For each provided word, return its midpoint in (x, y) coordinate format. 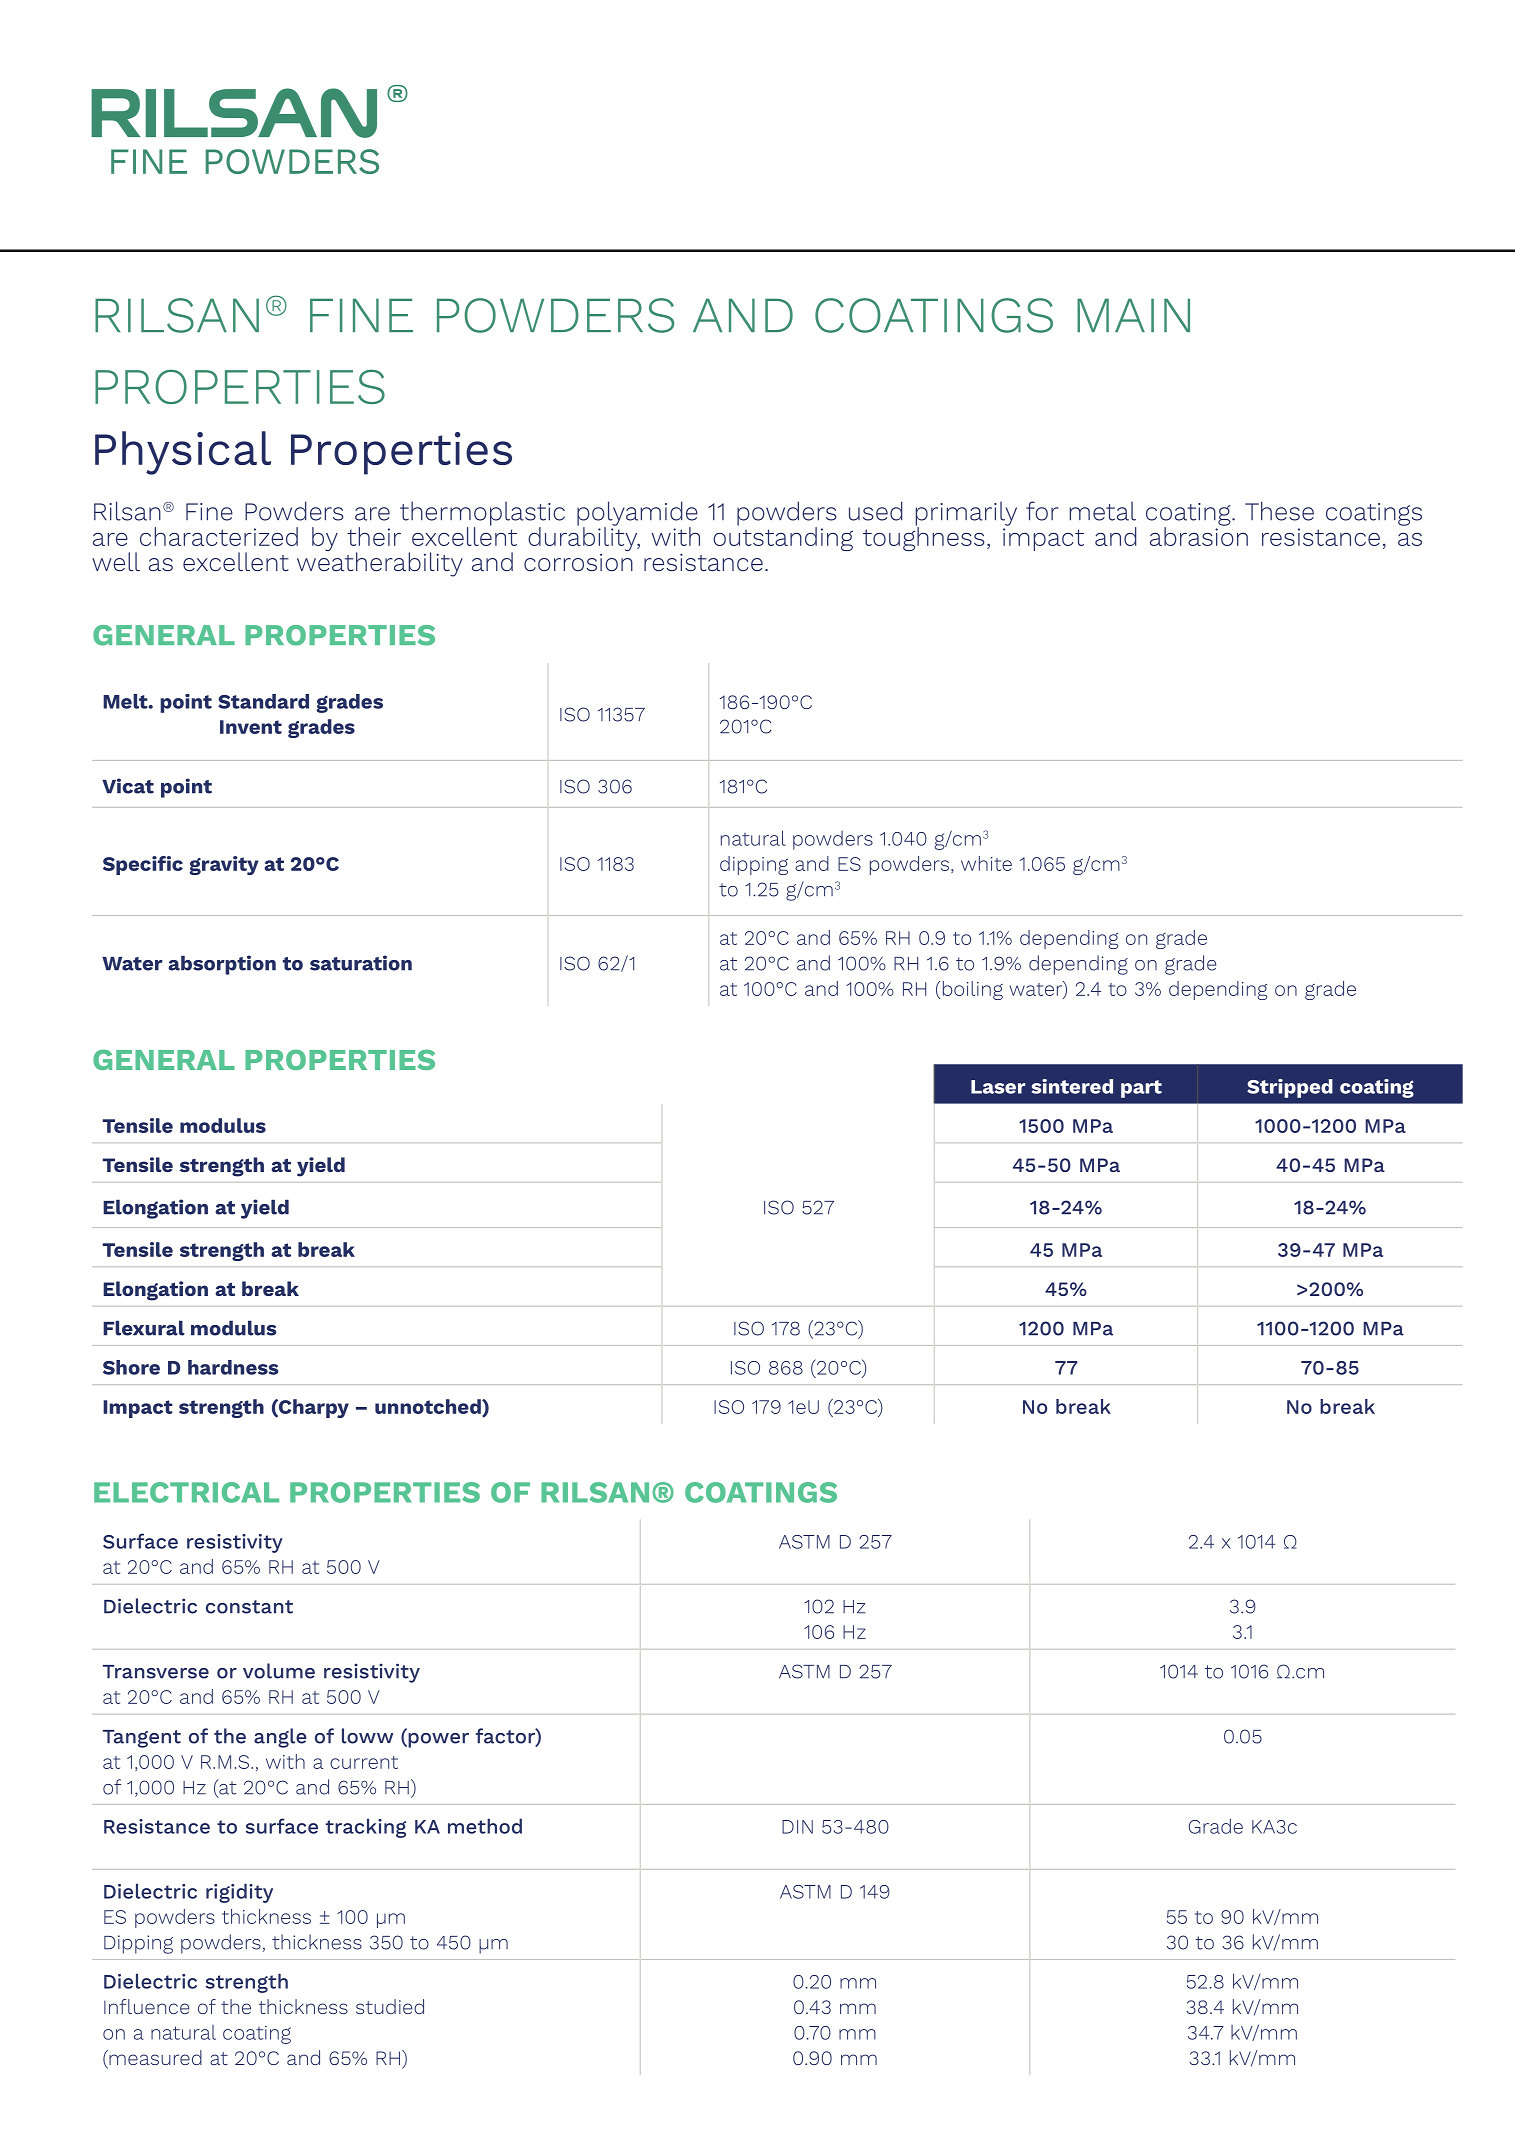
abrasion (1199, 535)
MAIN (1133, 315)
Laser (998, 1087)
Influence (147, 2006)
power (437, 1740)
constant (249, 1607)
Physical (183, 453)
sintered (1072, 1086)
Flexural (144, 1328)
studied (390, 2006)
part (1141, 1089)
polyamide (637, 514)
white (986, 863)
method (485, 1826)
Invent (251, 727)
